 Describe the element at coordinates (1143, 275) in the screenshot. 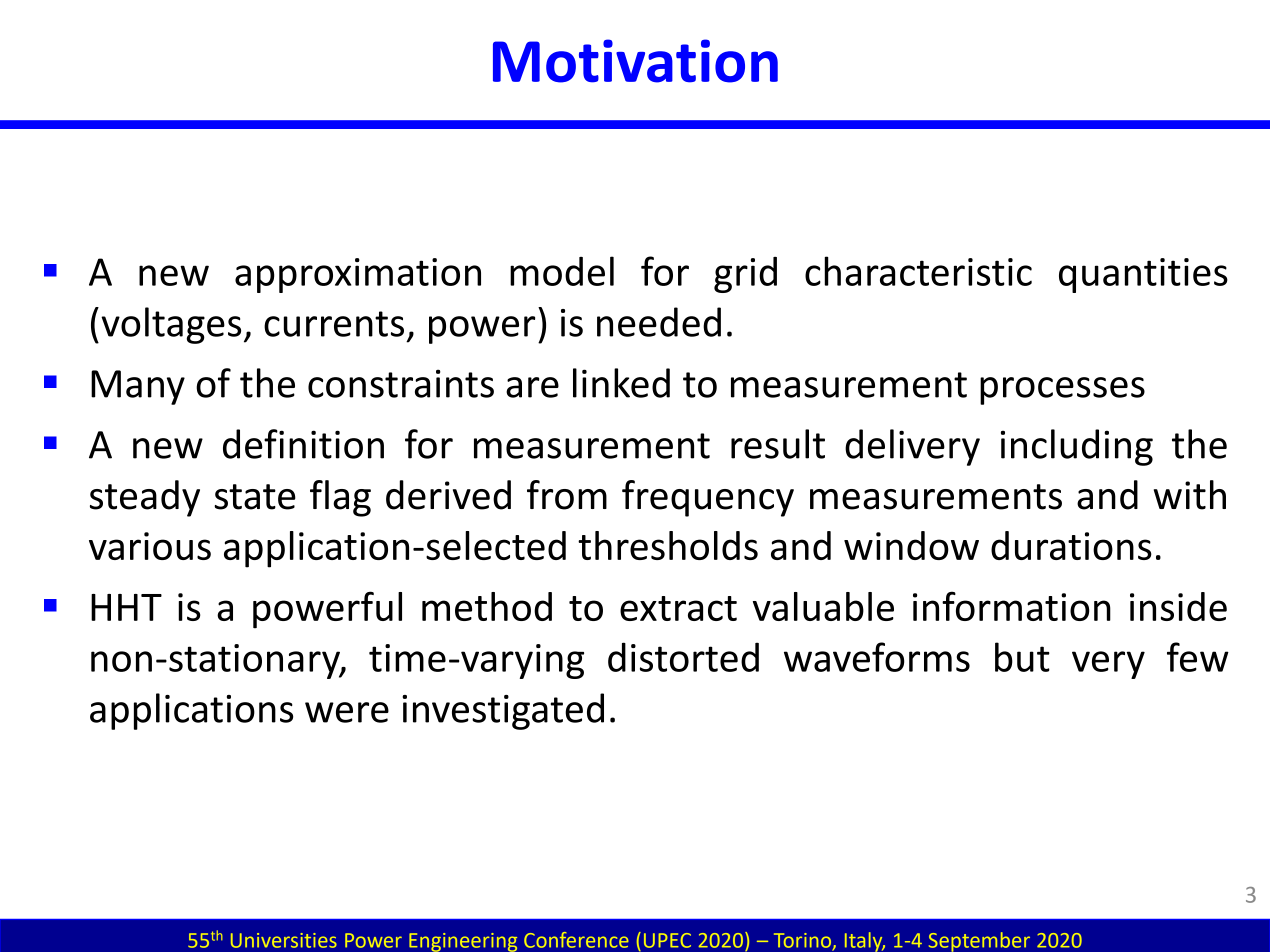

I see `quantities` at that location.
